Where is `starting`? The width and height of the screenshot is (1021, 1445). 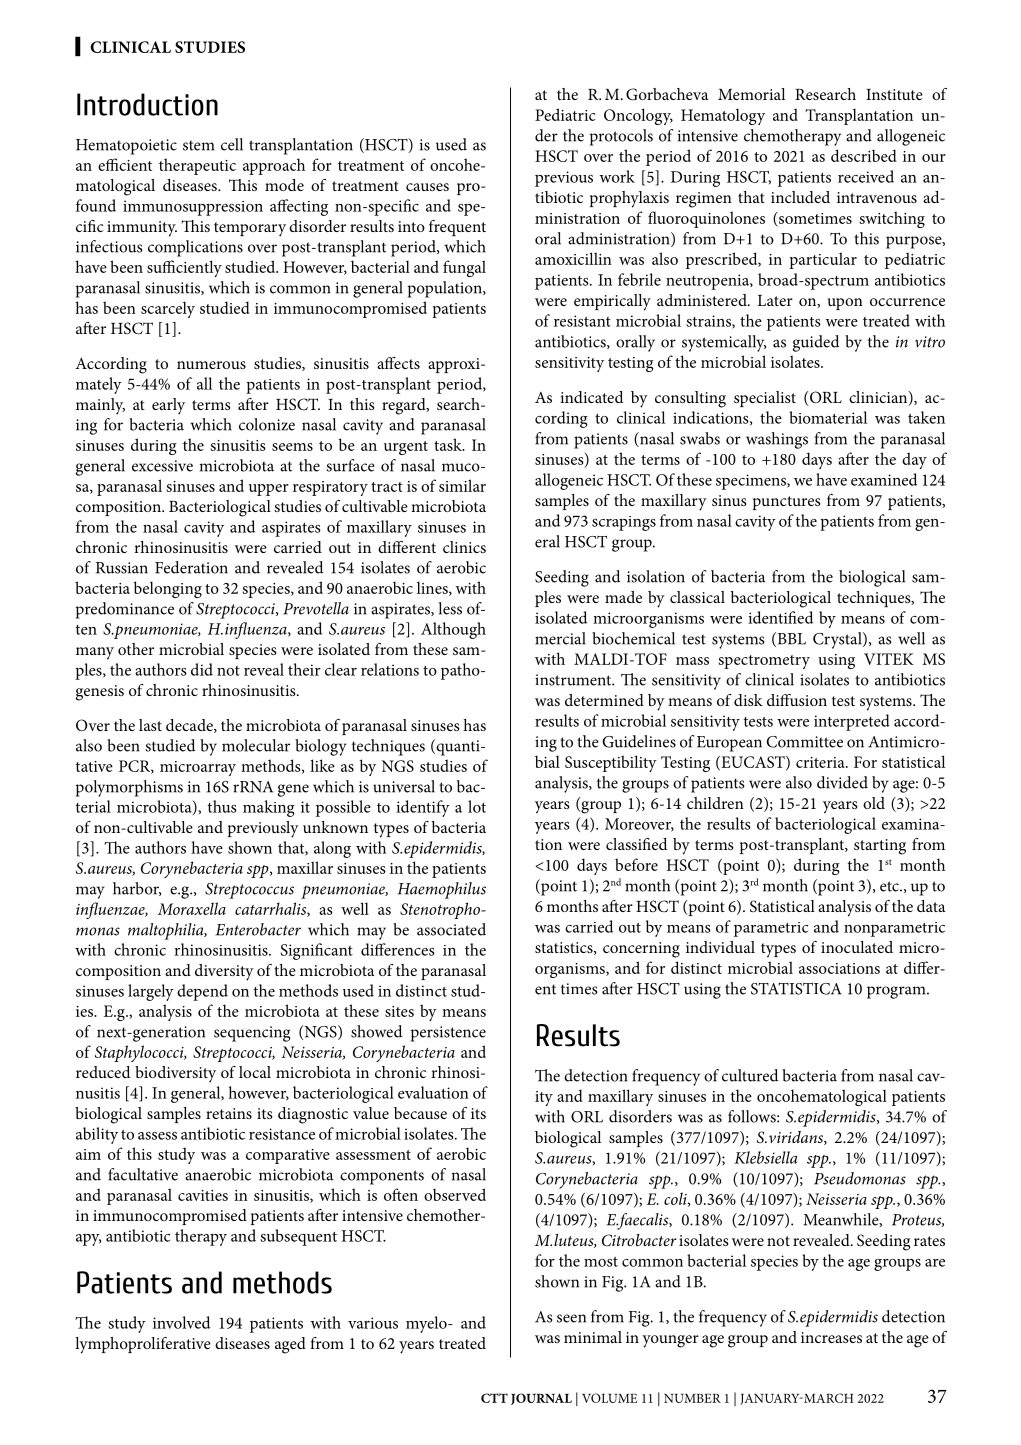
starting is located at coordinates (880, 847).
